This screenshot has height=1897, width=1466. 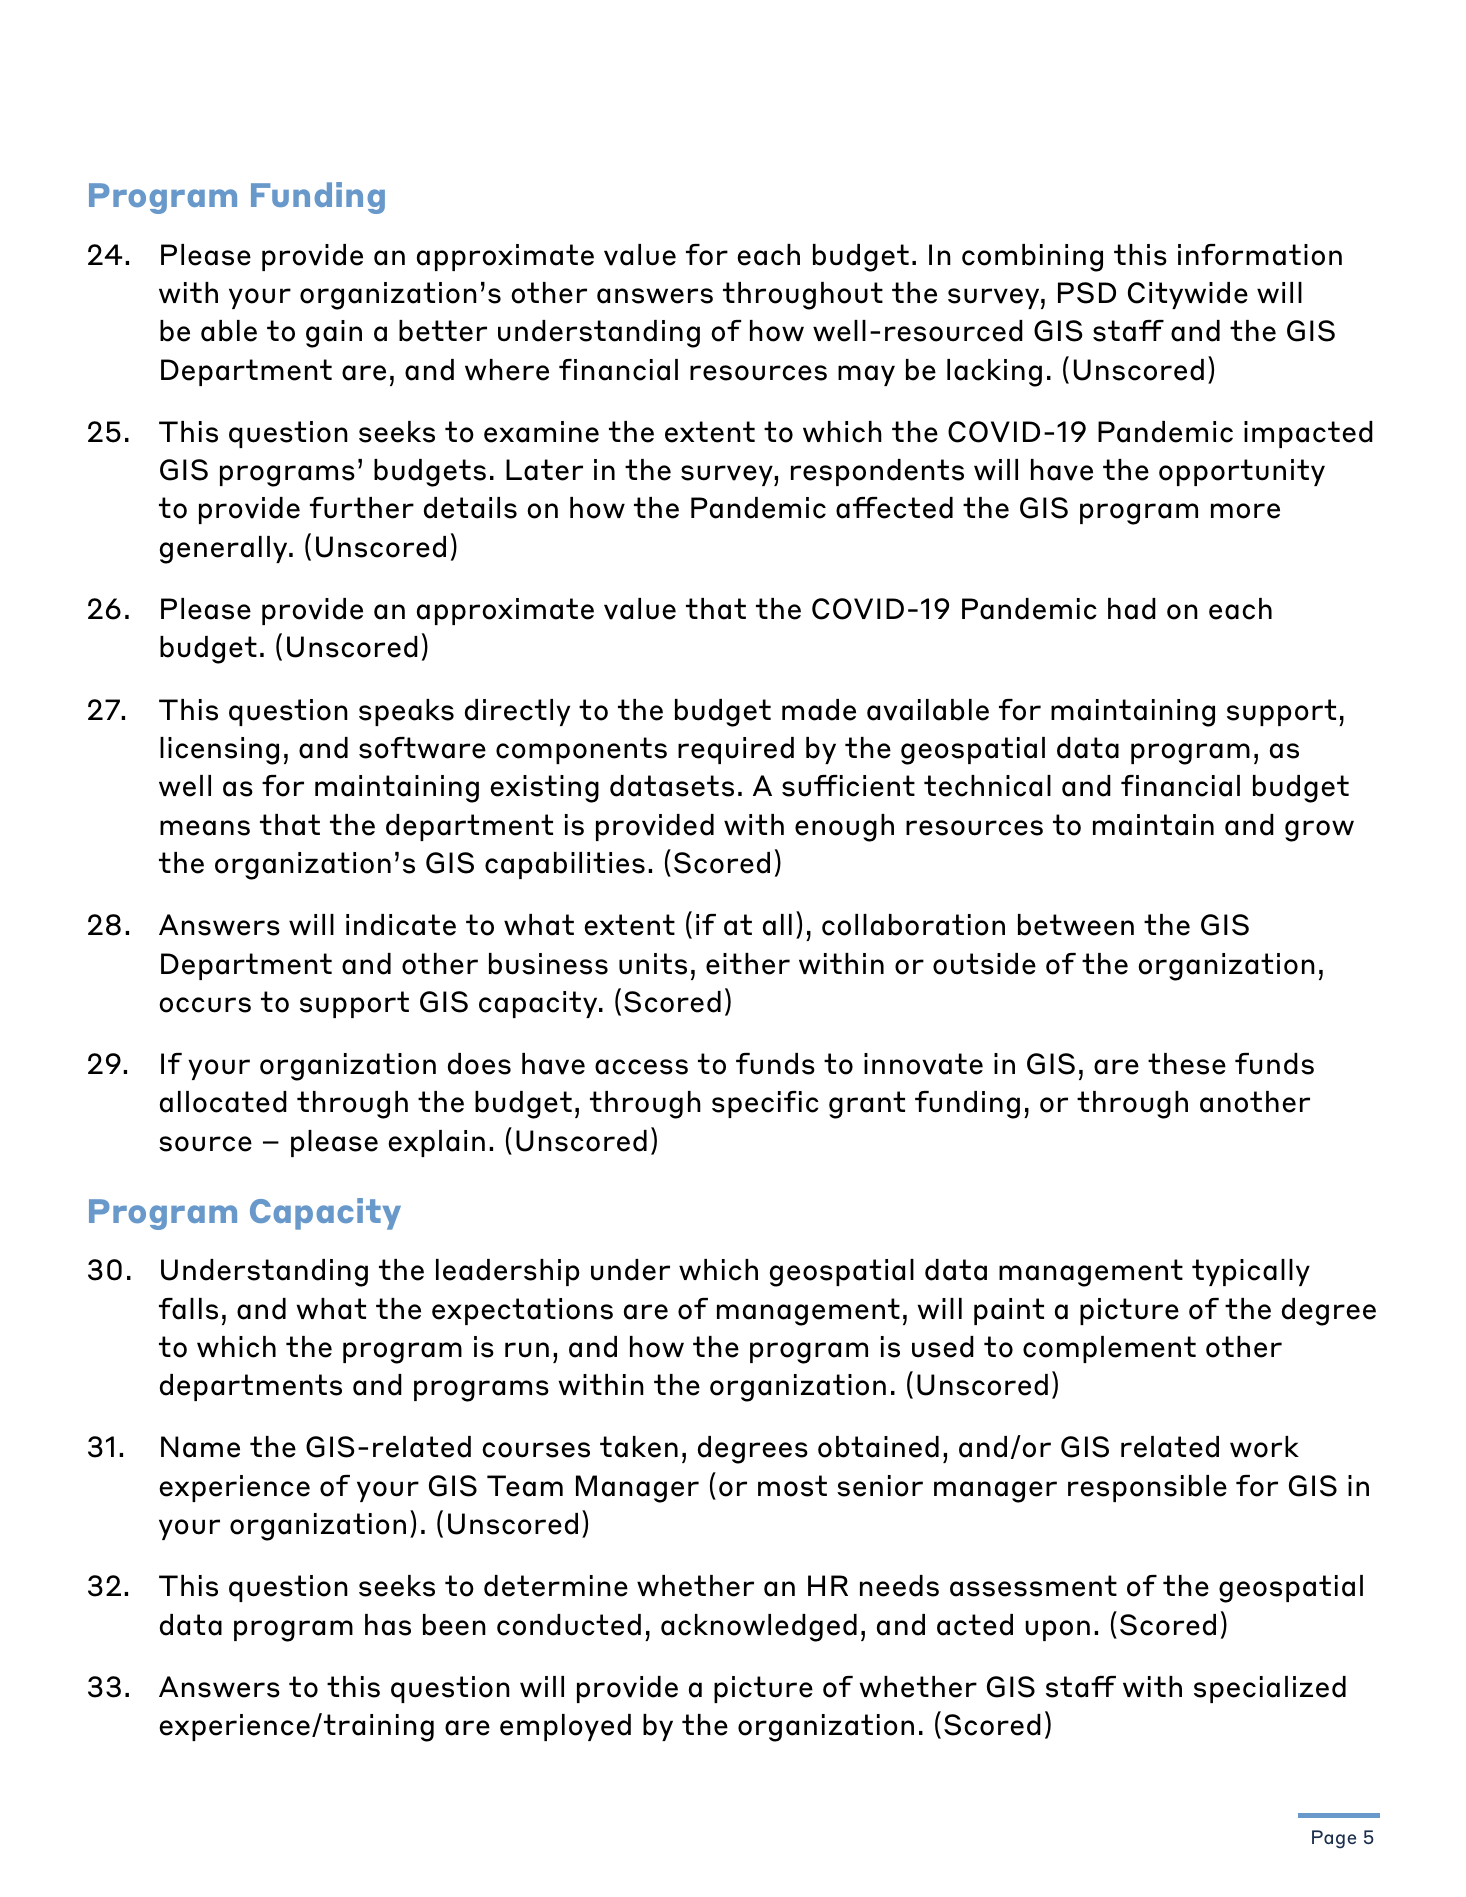 What do you see at coordinates (1187, 1064) in the screenshot?
I see `these` at bounding box center [1187, 1064].
